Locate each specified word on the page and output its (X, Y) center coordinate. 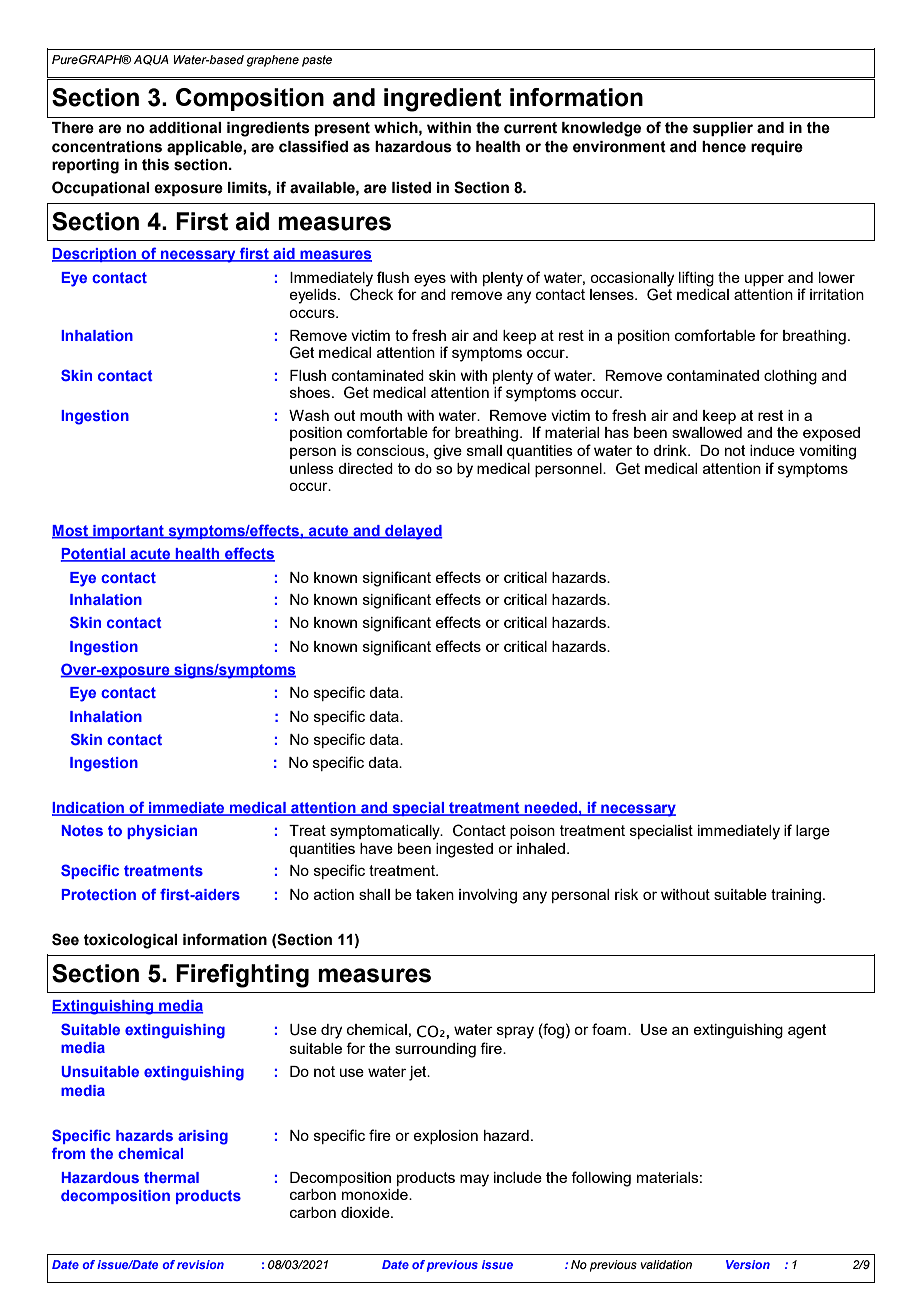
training (796, 896)
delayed (413, 532)
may (474, 1180)
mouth (381, 415)
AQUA (151, 60)
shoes (311, 392)
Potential (93, 555)
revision (200, 1264)
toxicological (130, 941)
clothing (790, 377)
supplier (723, 129)
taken (435, 894)
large (813, 832)
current (530, 128)
